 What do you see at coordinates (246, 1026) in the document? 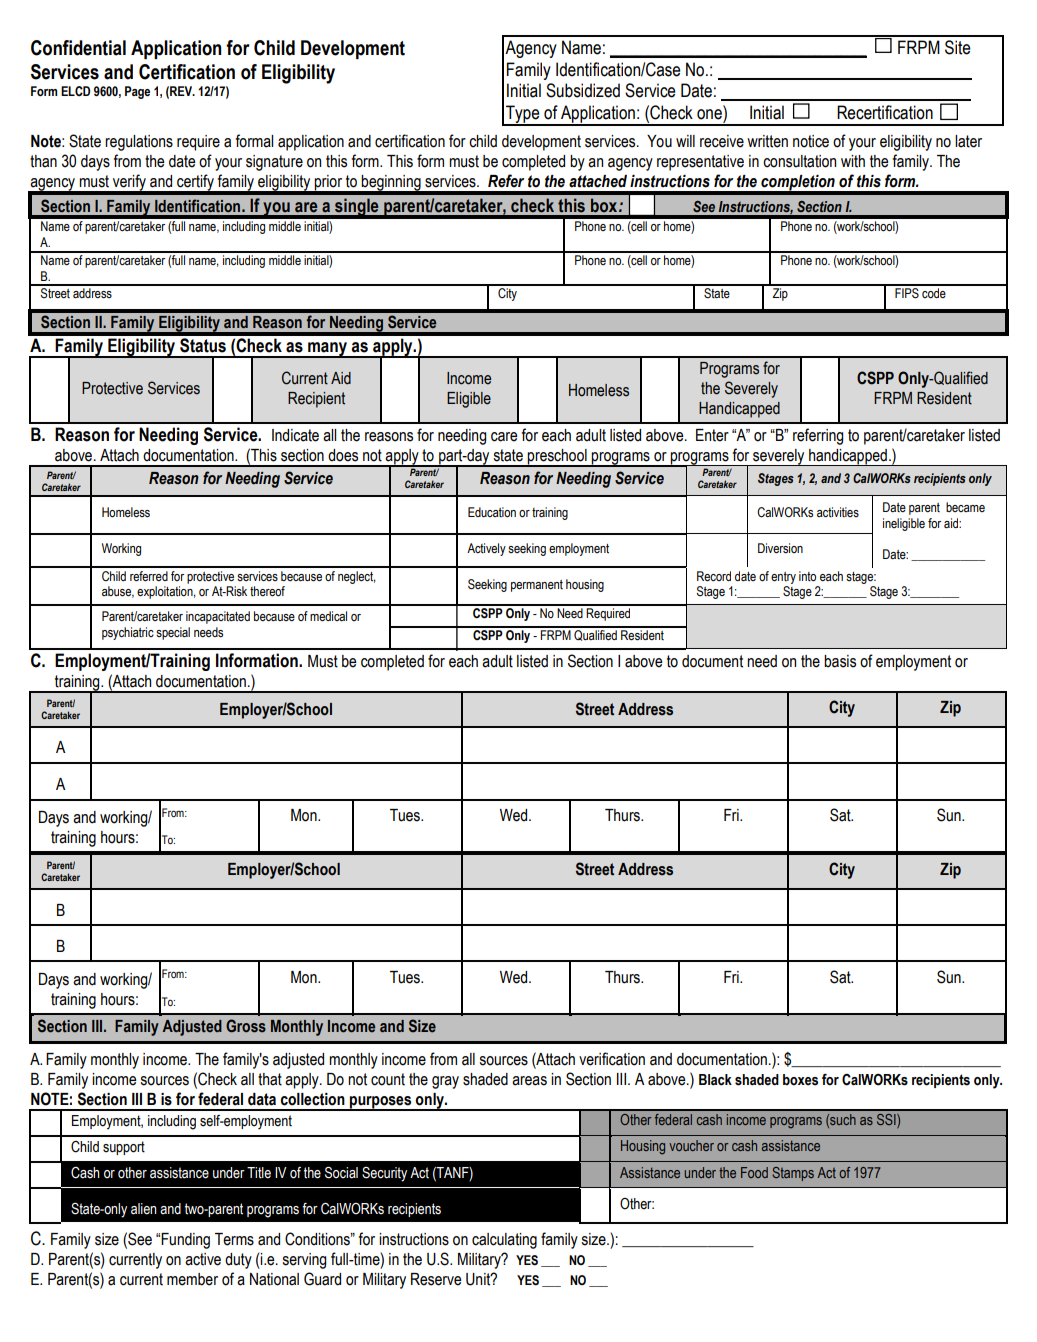
I see `Gross` at bounding box center [246, 1026].
